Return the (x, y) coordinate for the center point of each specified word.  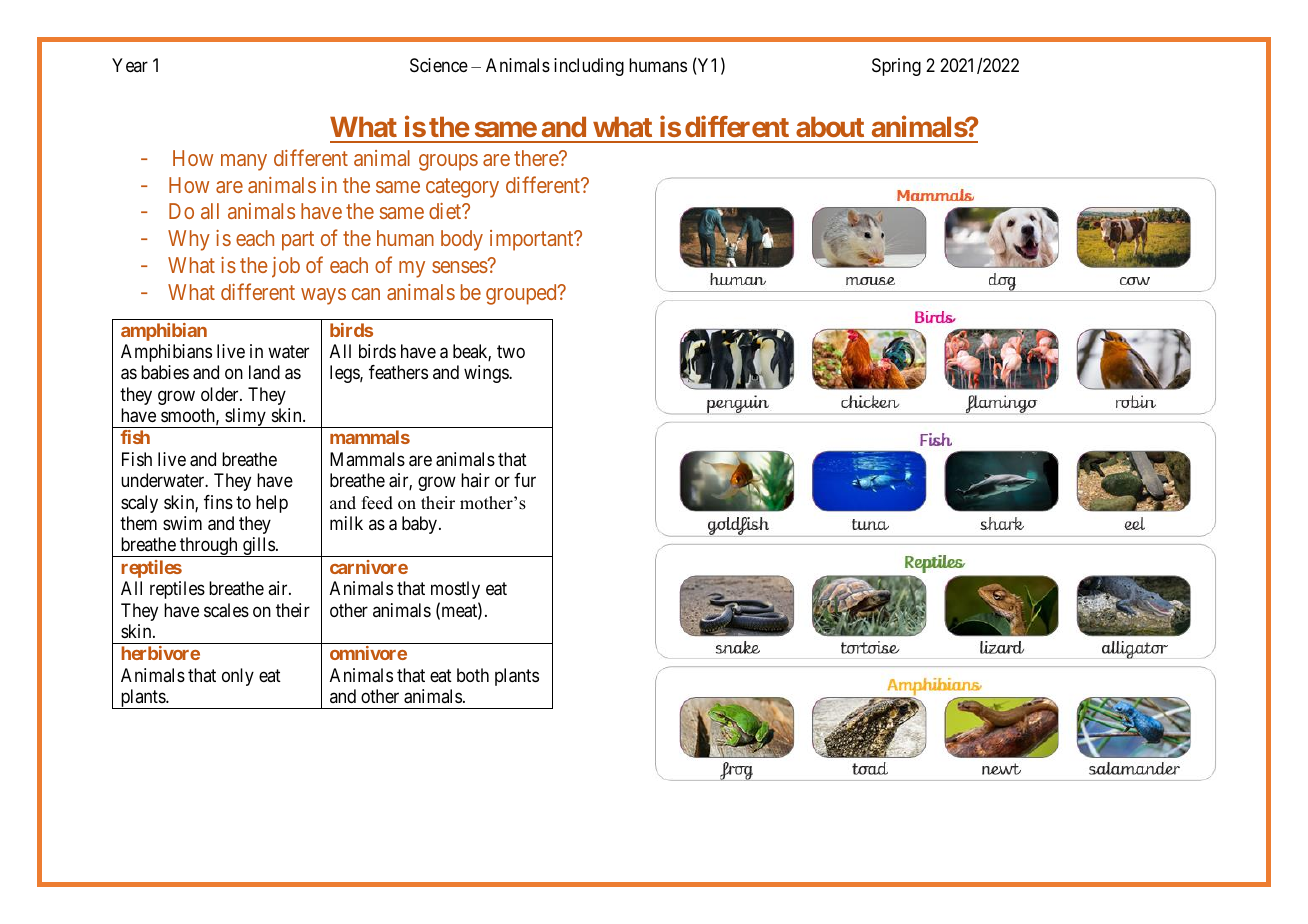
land (264, 372)
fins (218, 502)
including (589, 67)
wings (487, 374)
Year (130, 65)
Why (189, 240)
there (537, 158)
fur (525, 480)
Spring (896, 67)
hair (475, 480)
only (238, 677)
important (533, 240)
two (511, 351)
